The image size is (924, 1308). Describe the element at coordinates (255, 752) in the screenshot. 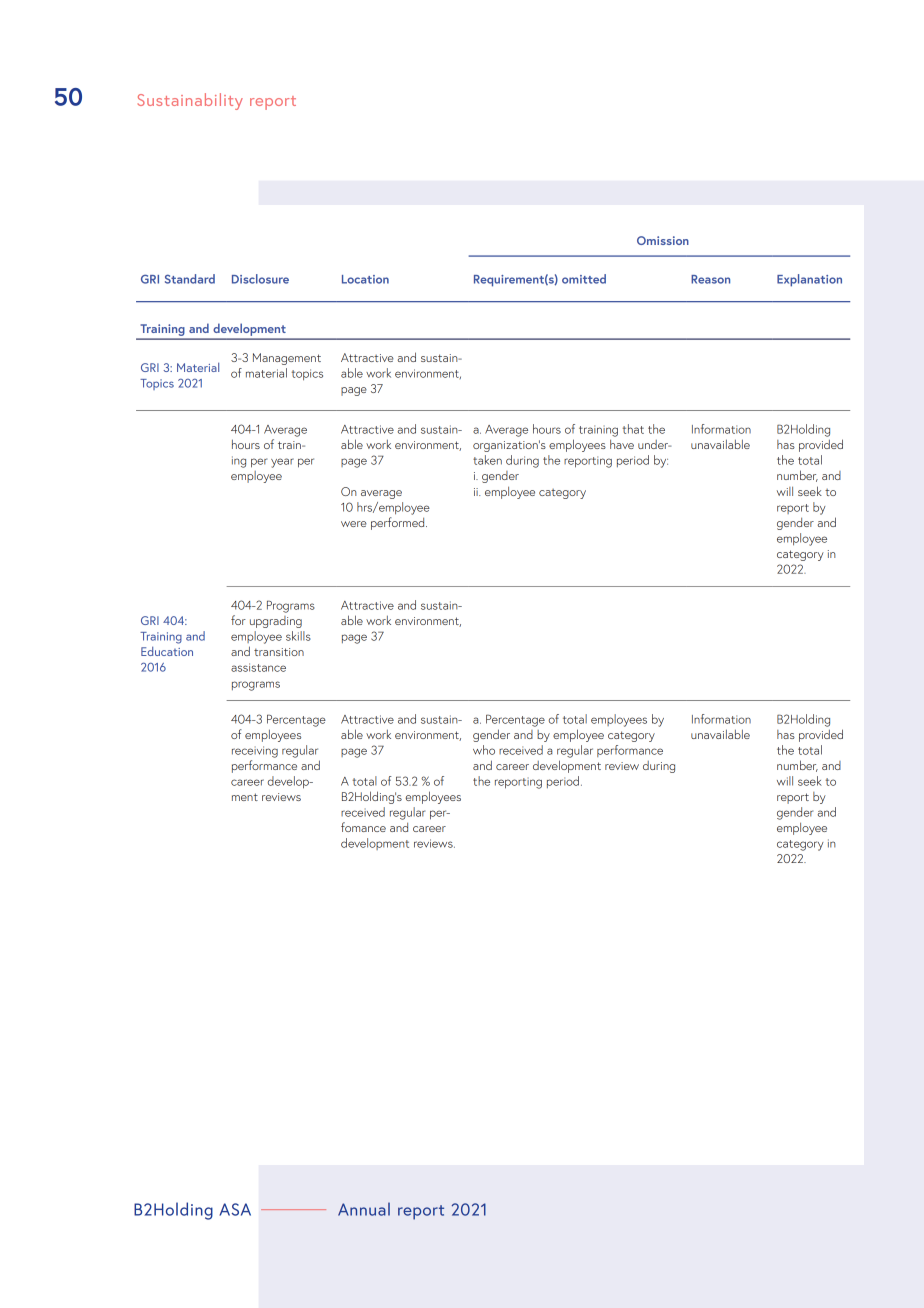

I see `receiving` at that location.
